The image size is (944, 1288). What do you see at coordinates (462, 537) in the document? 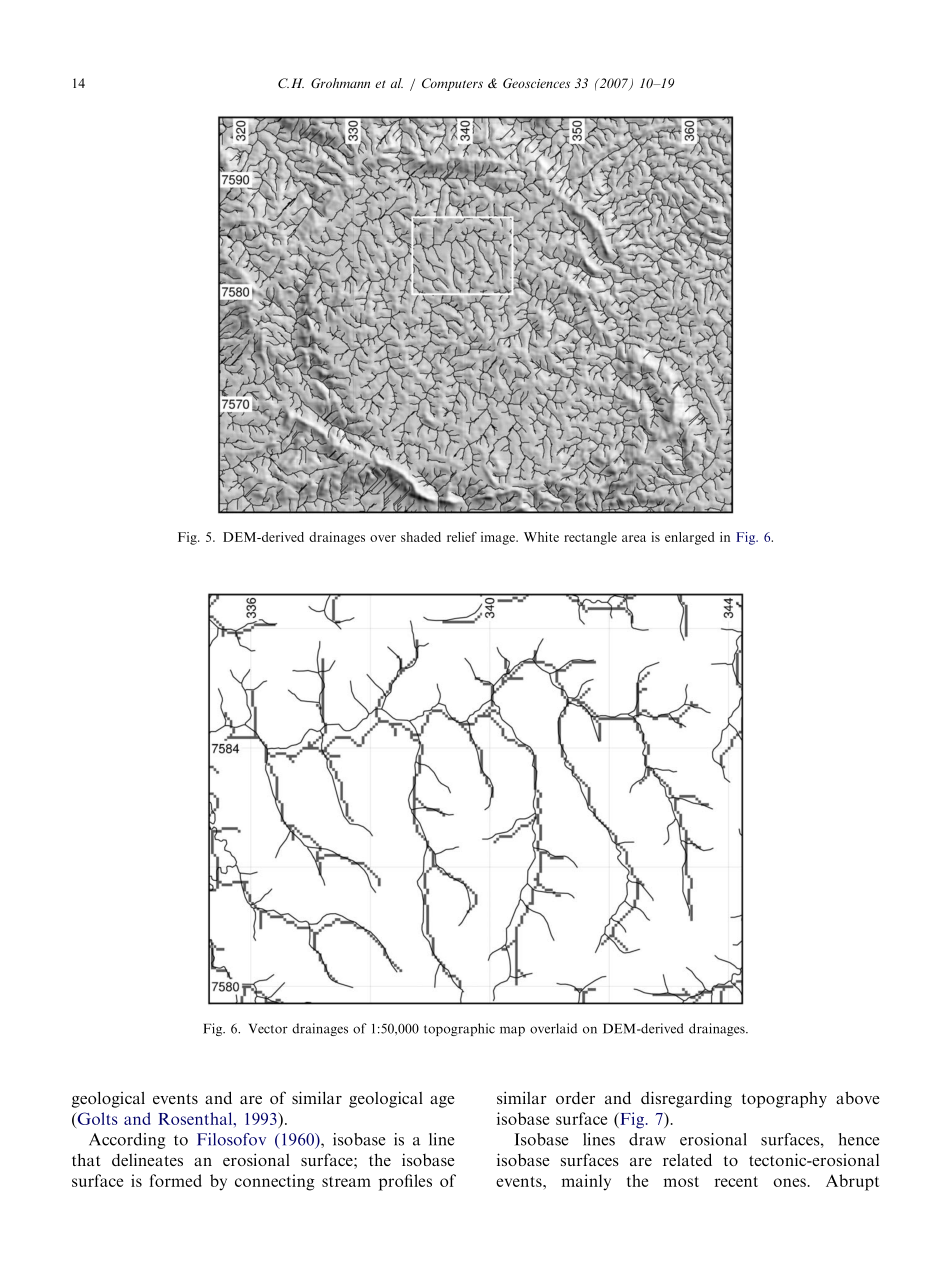
I see `relief` at bounding box center [462, 537].
